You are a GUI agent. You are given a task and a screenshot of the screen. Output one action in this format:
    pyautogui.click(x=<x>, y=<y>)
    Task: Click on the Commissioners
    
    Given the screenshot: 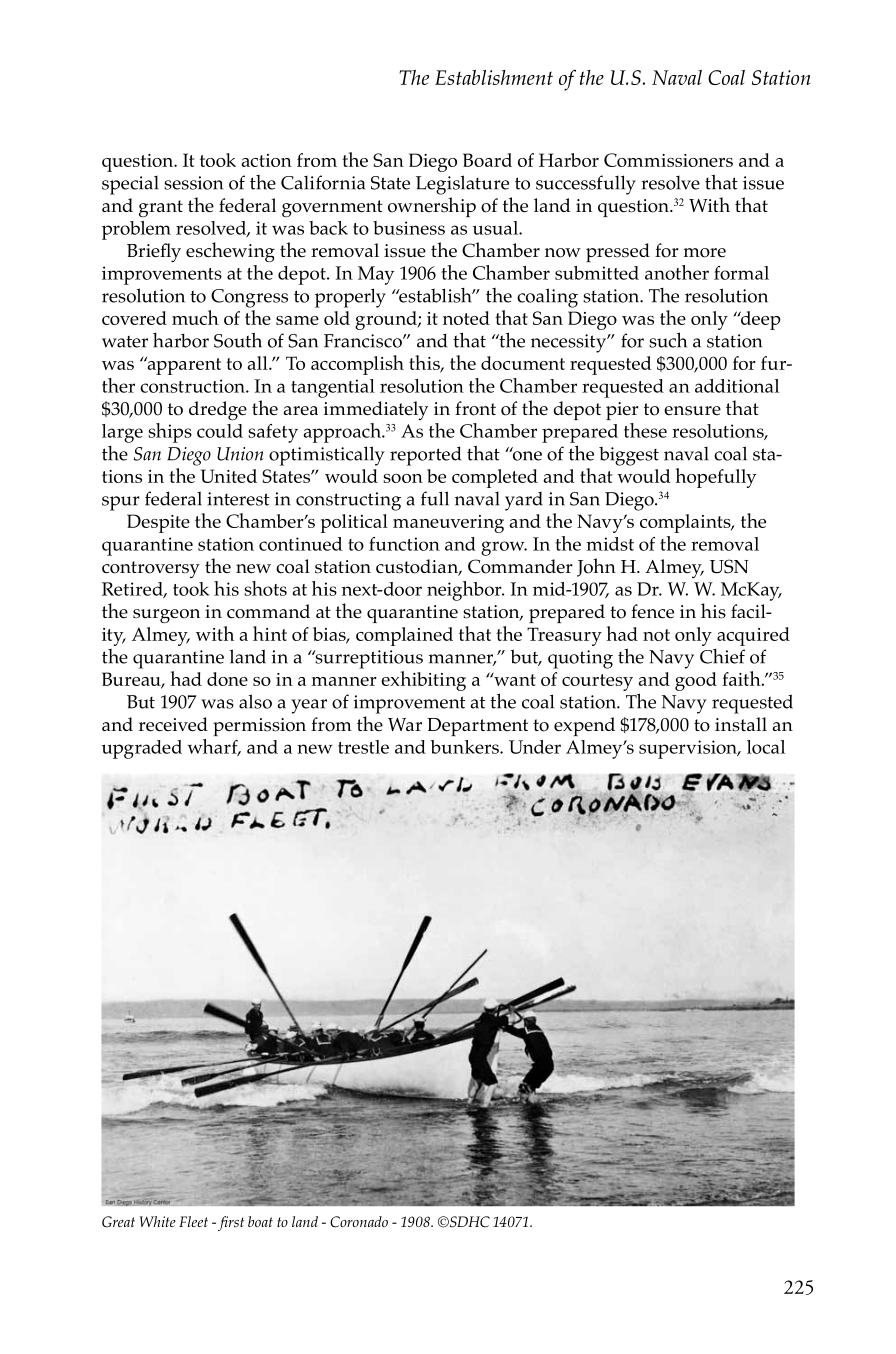 What is the action you would take?
    pyautogui.click(x=668, y=160)
